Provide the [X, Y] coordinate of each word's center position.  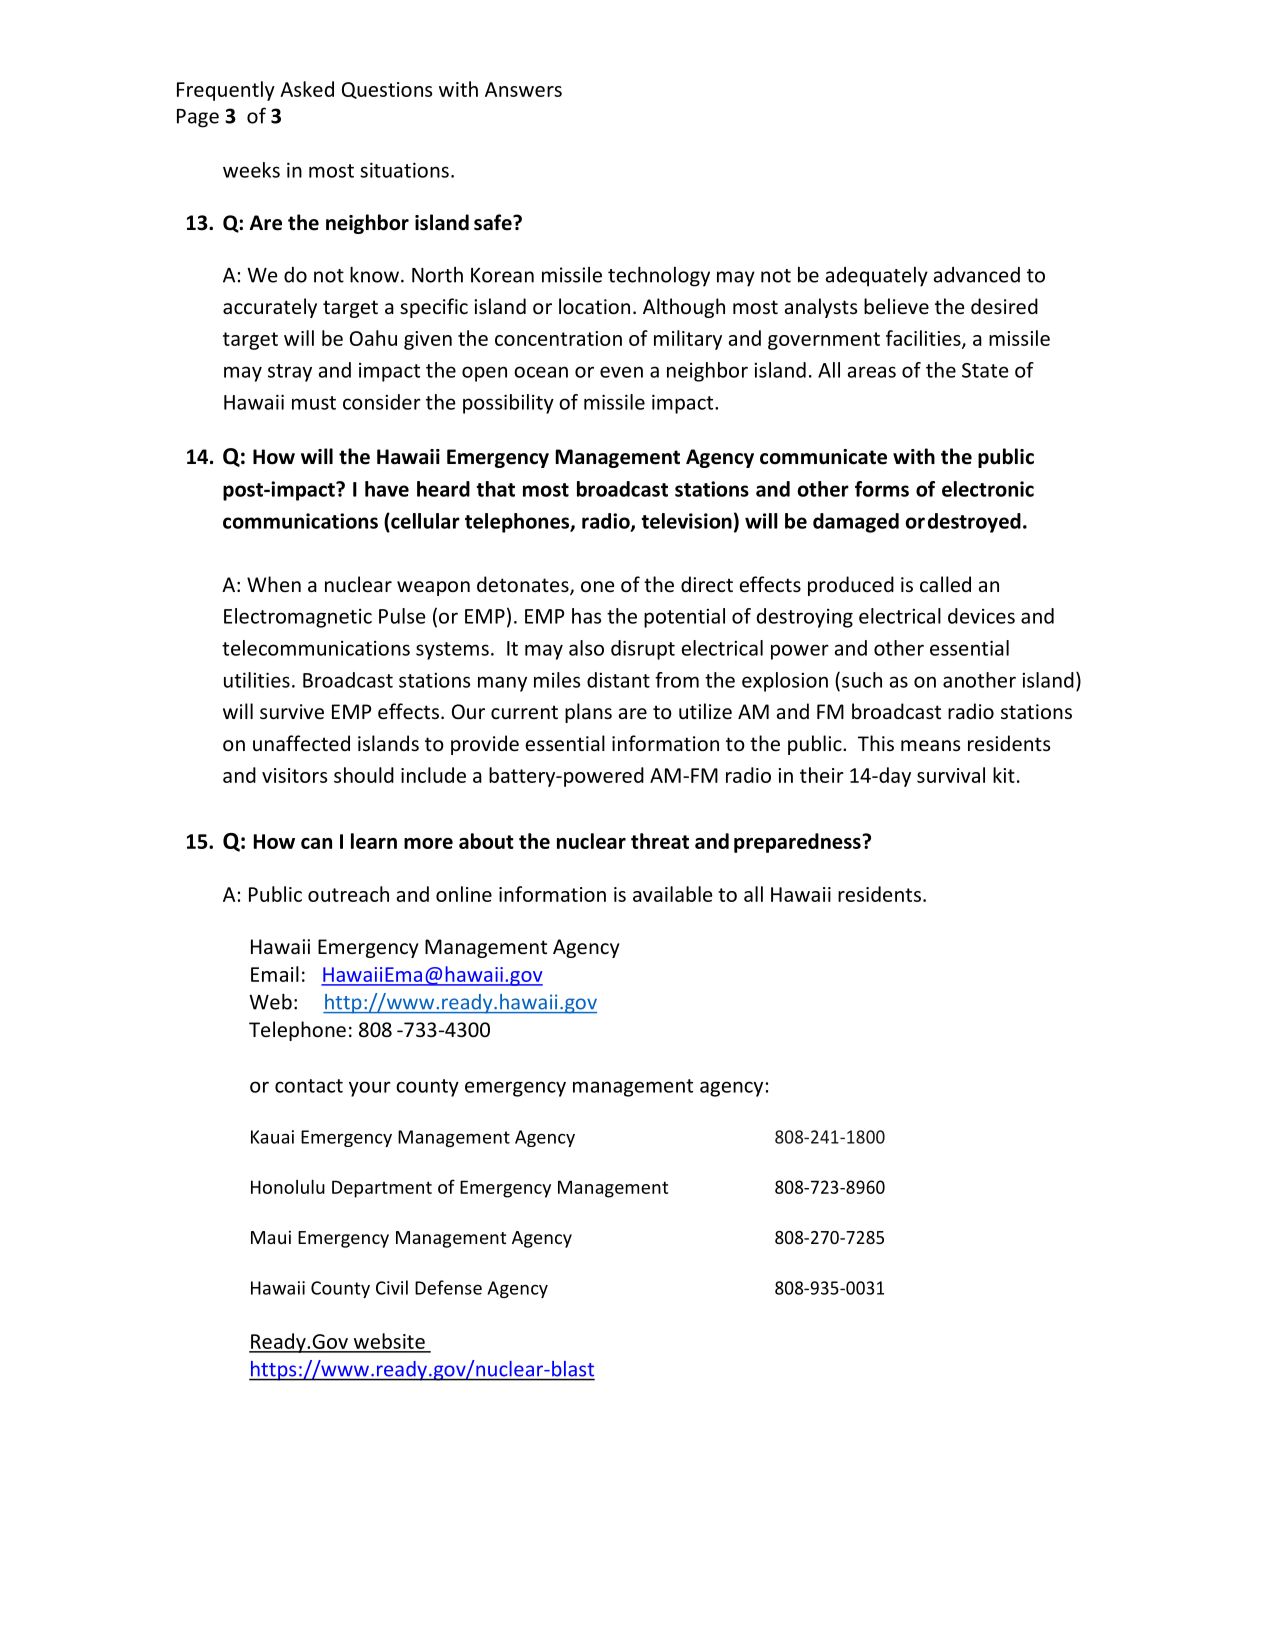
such [862, 680]
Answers [523, 89]
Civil [392, 1287]
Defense [448, 1287]
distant [618, 680]
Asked [307, 89]
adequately [876, 277]
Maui [271, 1237]
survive [292, 712]
